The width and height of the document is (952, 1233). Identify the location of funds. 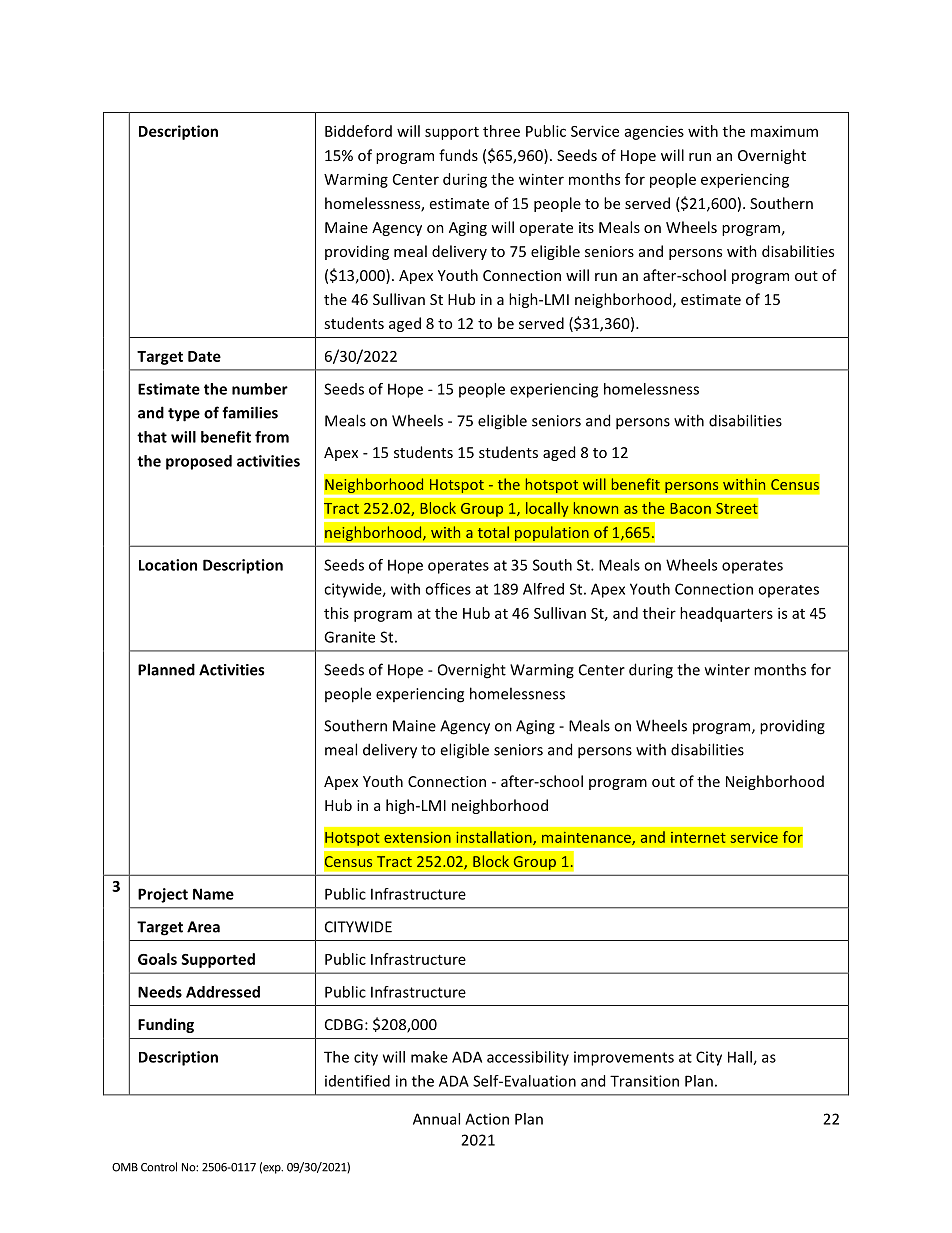
(458, 155).
